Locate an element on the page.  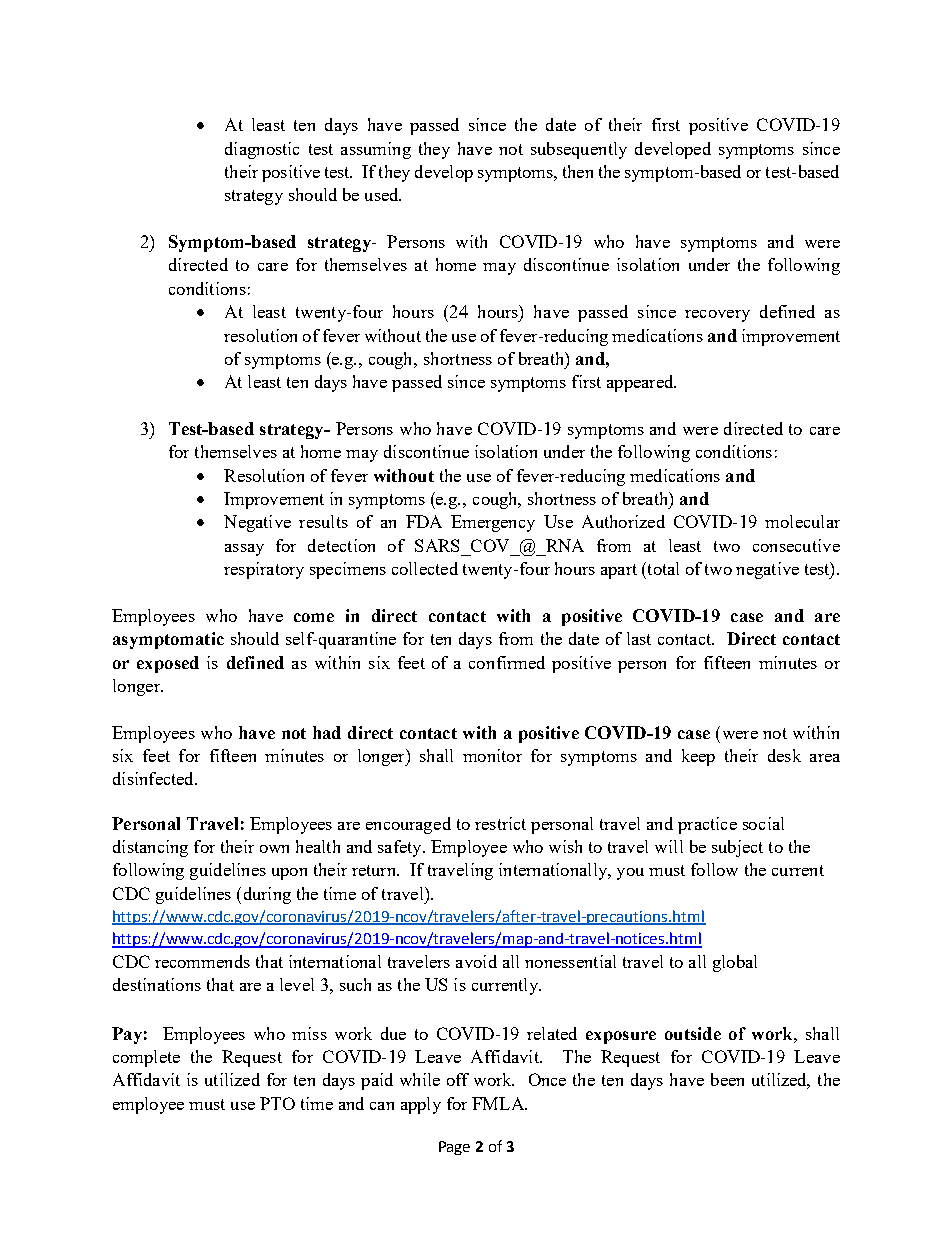
then is located at coordinates (578, 171).
